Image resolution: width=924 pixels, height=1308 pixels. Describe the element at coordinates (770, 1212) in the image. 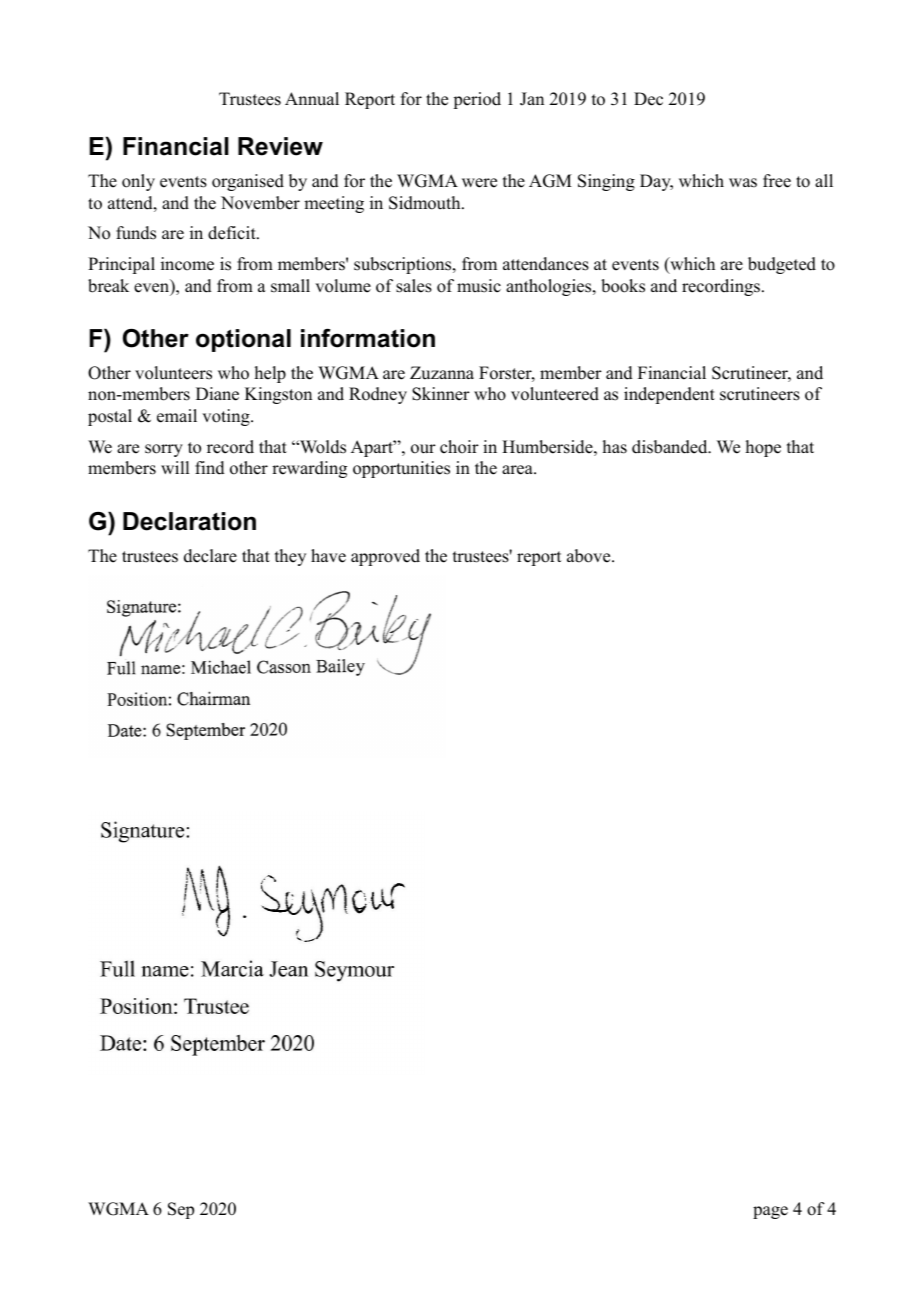

I see `page` at that location.
